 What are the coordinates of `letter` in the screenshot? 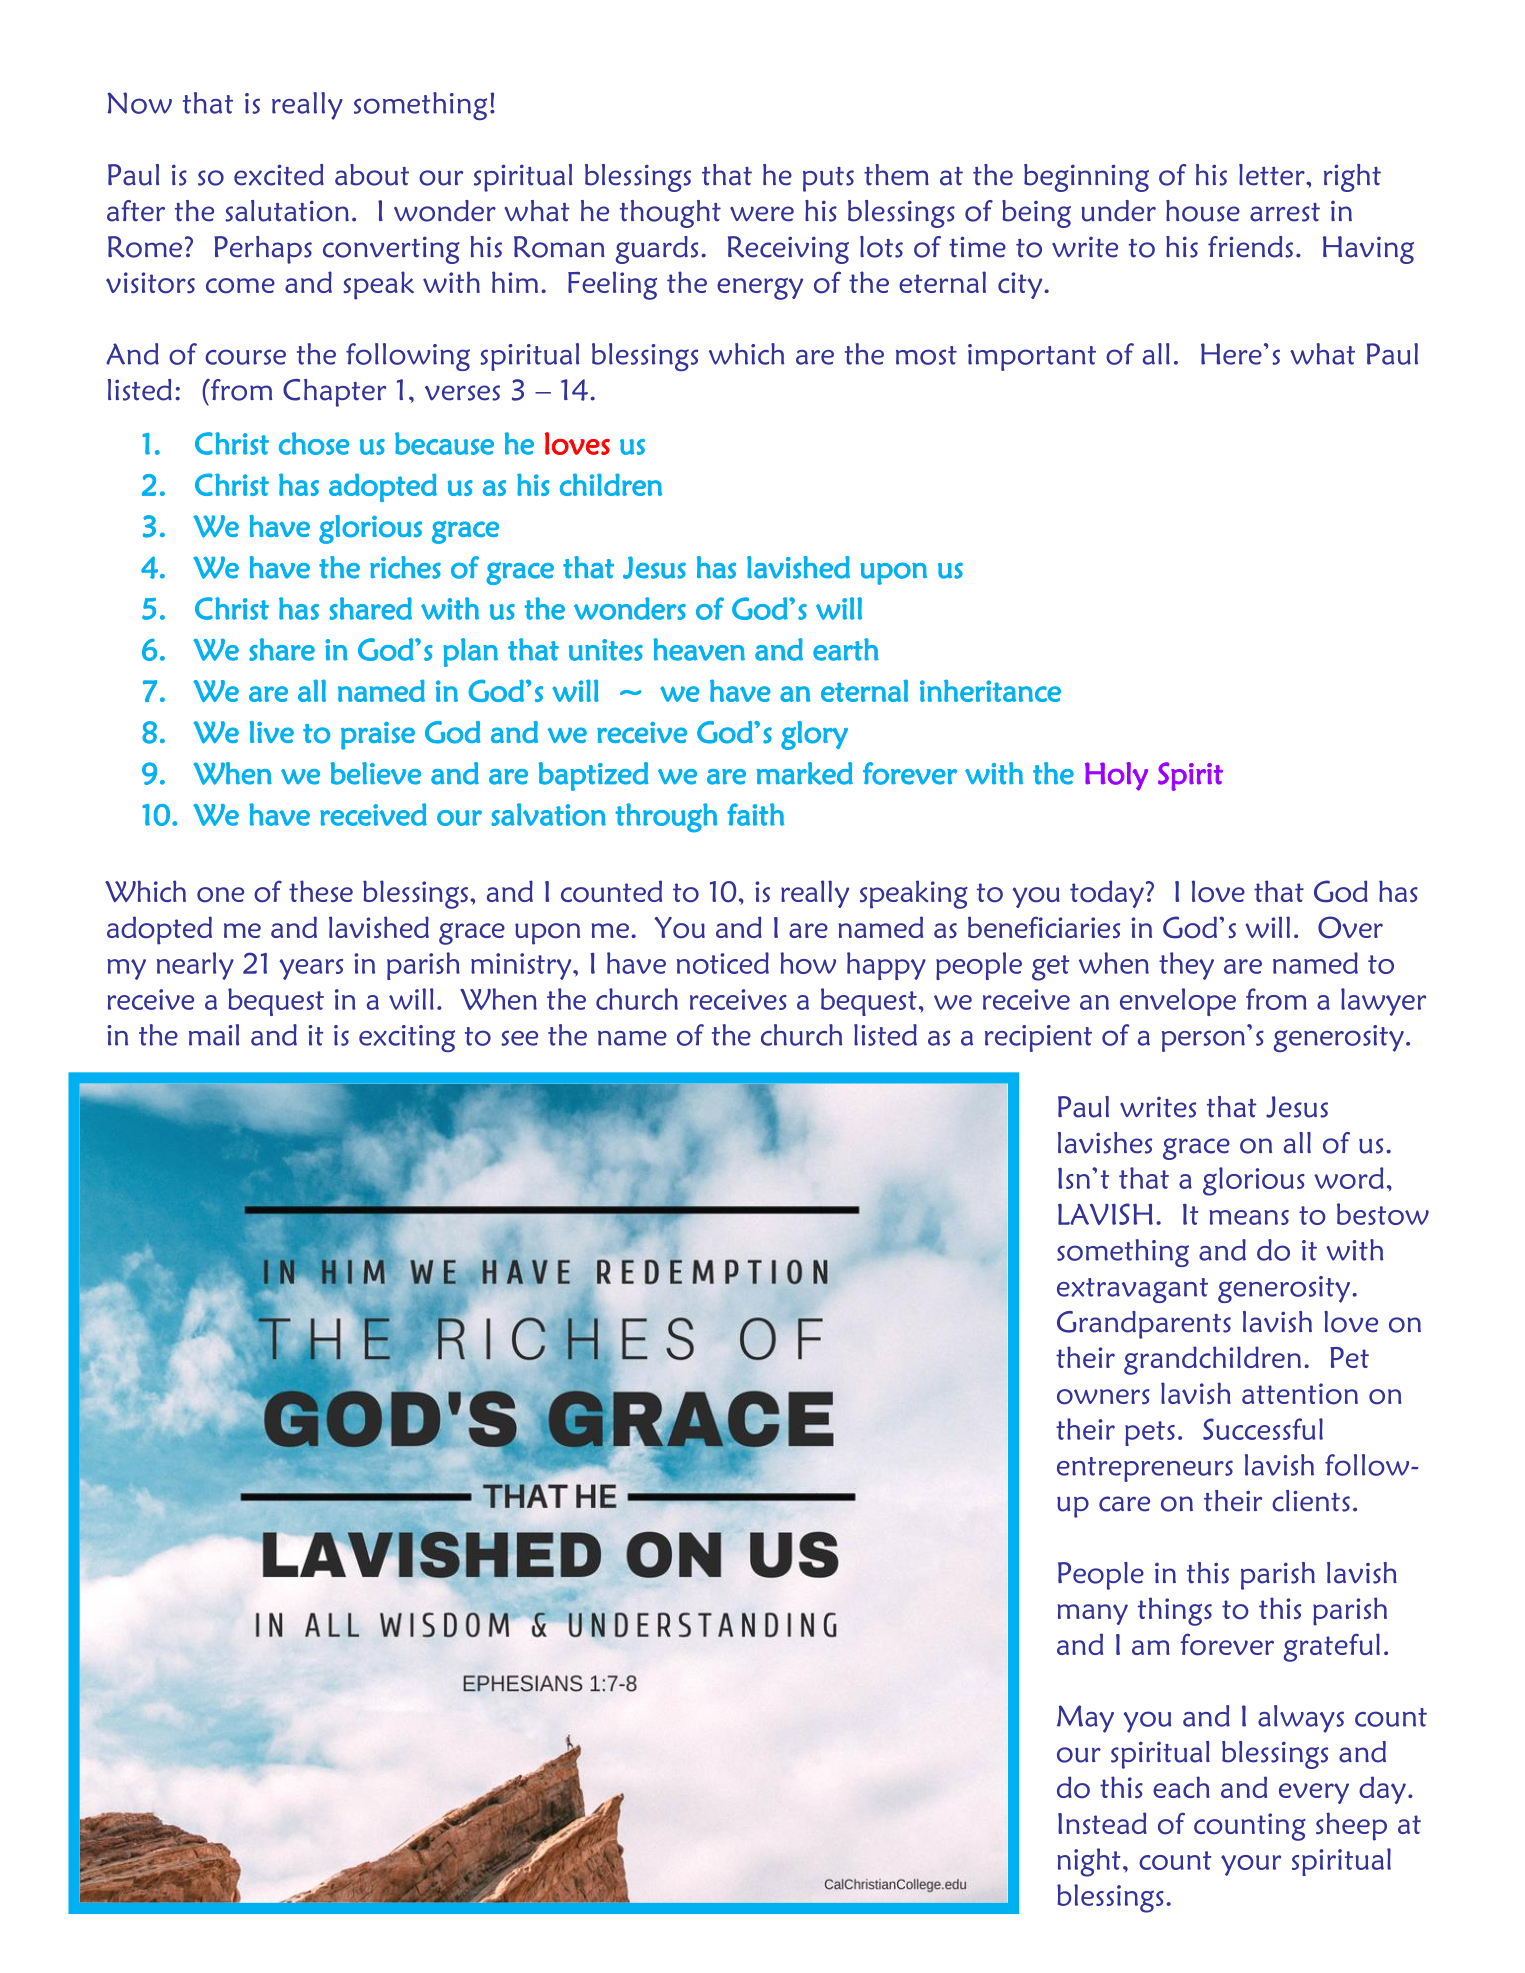 It's located at (1273, 175).
